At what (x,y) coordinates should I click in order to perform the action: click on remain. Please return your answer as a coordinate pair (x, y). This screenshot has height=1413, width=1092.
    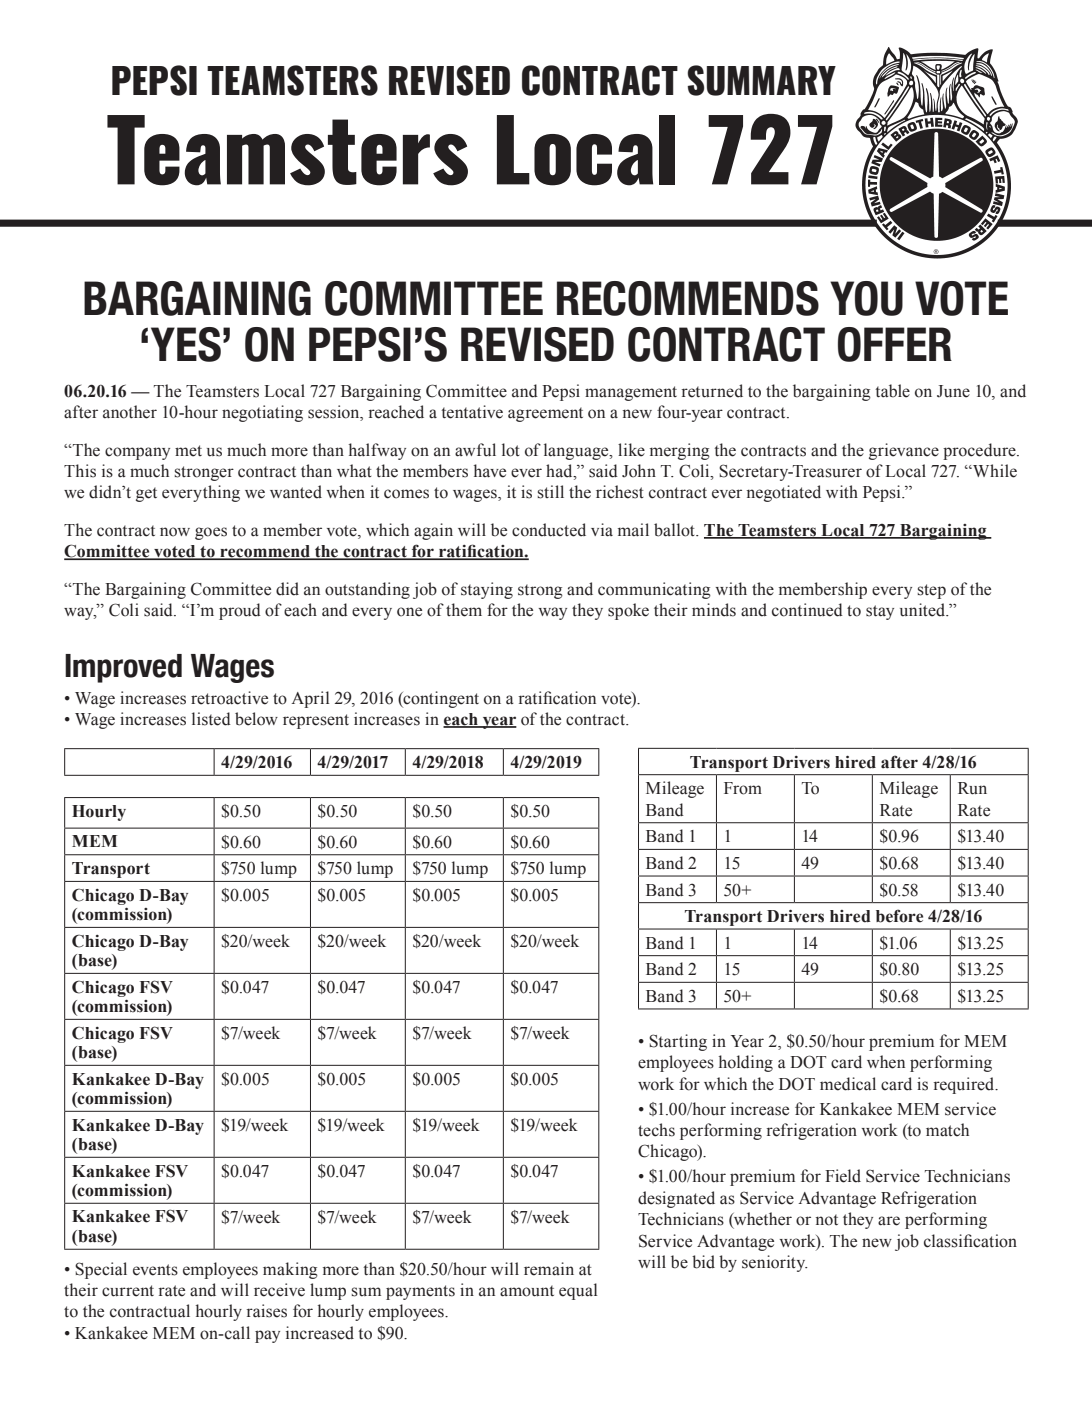
    Looking at the image, I should click on (549, 1269).
